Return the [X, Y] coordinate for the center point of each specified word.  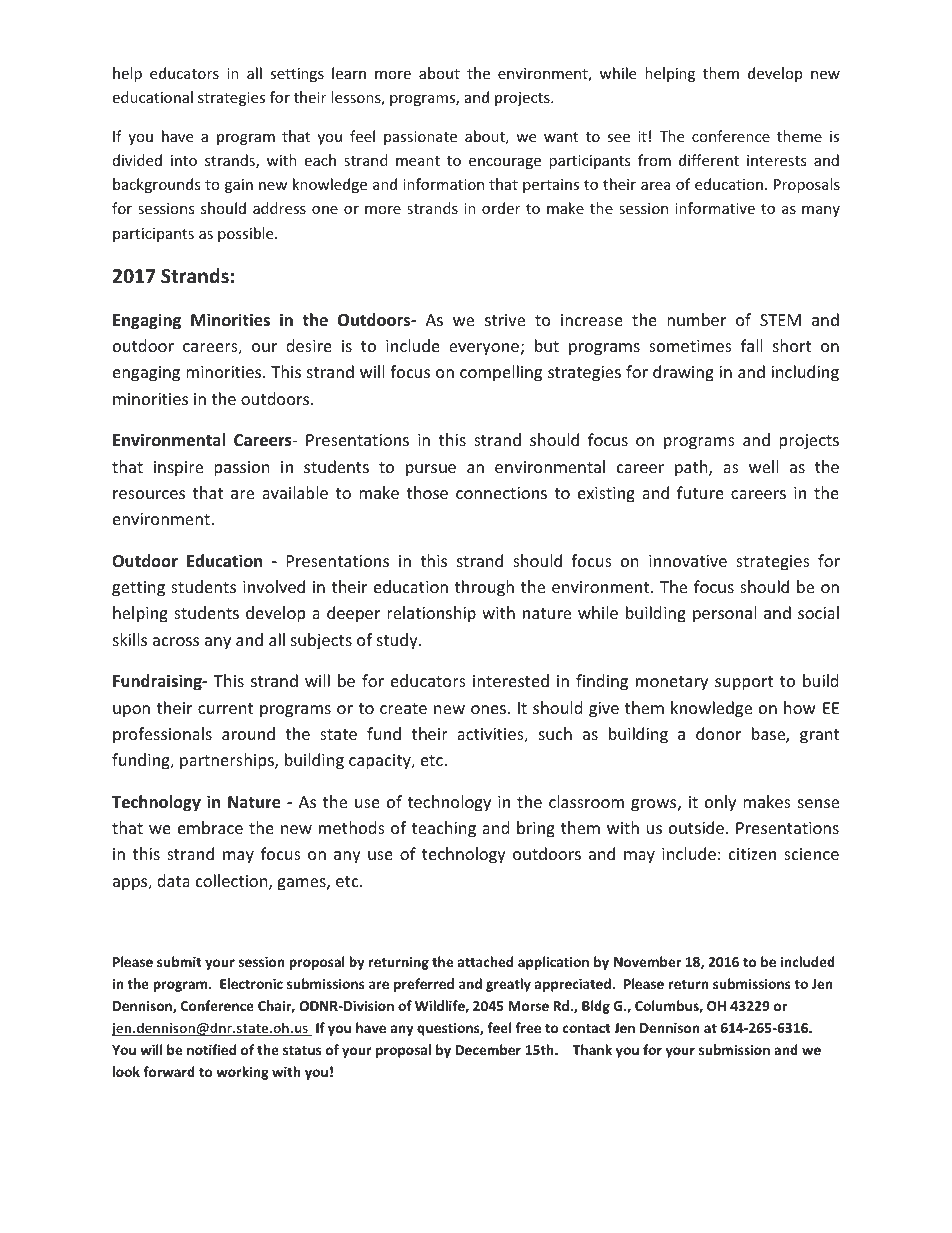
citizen [752, 854]
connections [501, 493]
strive [505, 320]
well [763, 466]
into [184, 160]
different [709, 160]
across [176, 641]
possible [247, 234]
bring [536, 829]
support [744, 683]
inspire [178, 469]
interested [511, 680]
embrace [210, 827]
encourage [505, 163]
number [696, 319]
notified [211, 1049]
